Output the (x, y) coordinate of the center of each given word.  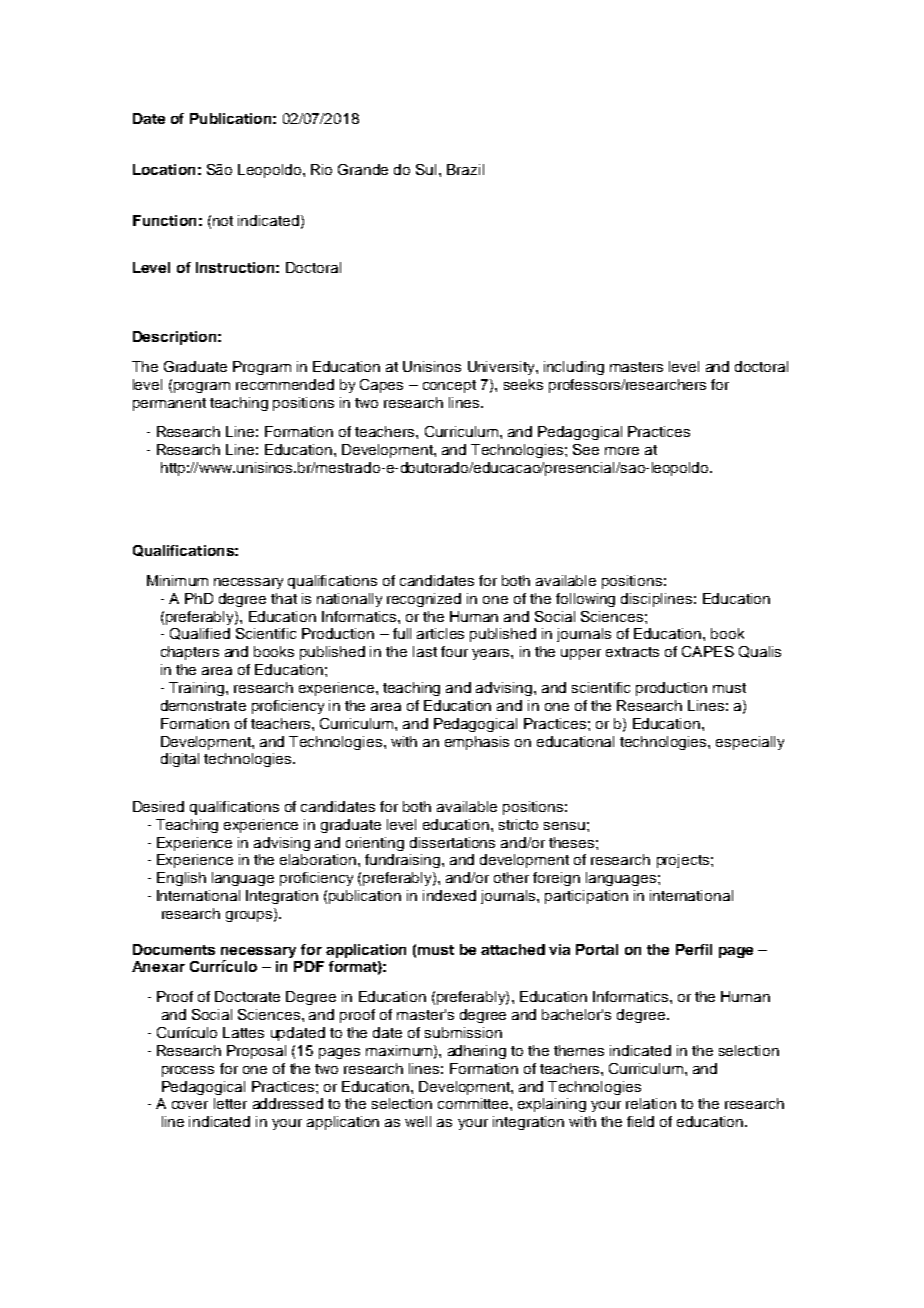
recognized (424, 600)
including (574, 368)
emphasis (477, 743)
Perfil (694, 949)
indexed (449, 895)
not (223, 221)
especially (750, 743)
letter (230, 1103)
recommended (285, 384)
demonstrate (203, 705)
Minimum (177, 580)
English (181, 879)
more (622, 451)
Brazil (465, 169)
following (585, 600)
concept (449, 386)
